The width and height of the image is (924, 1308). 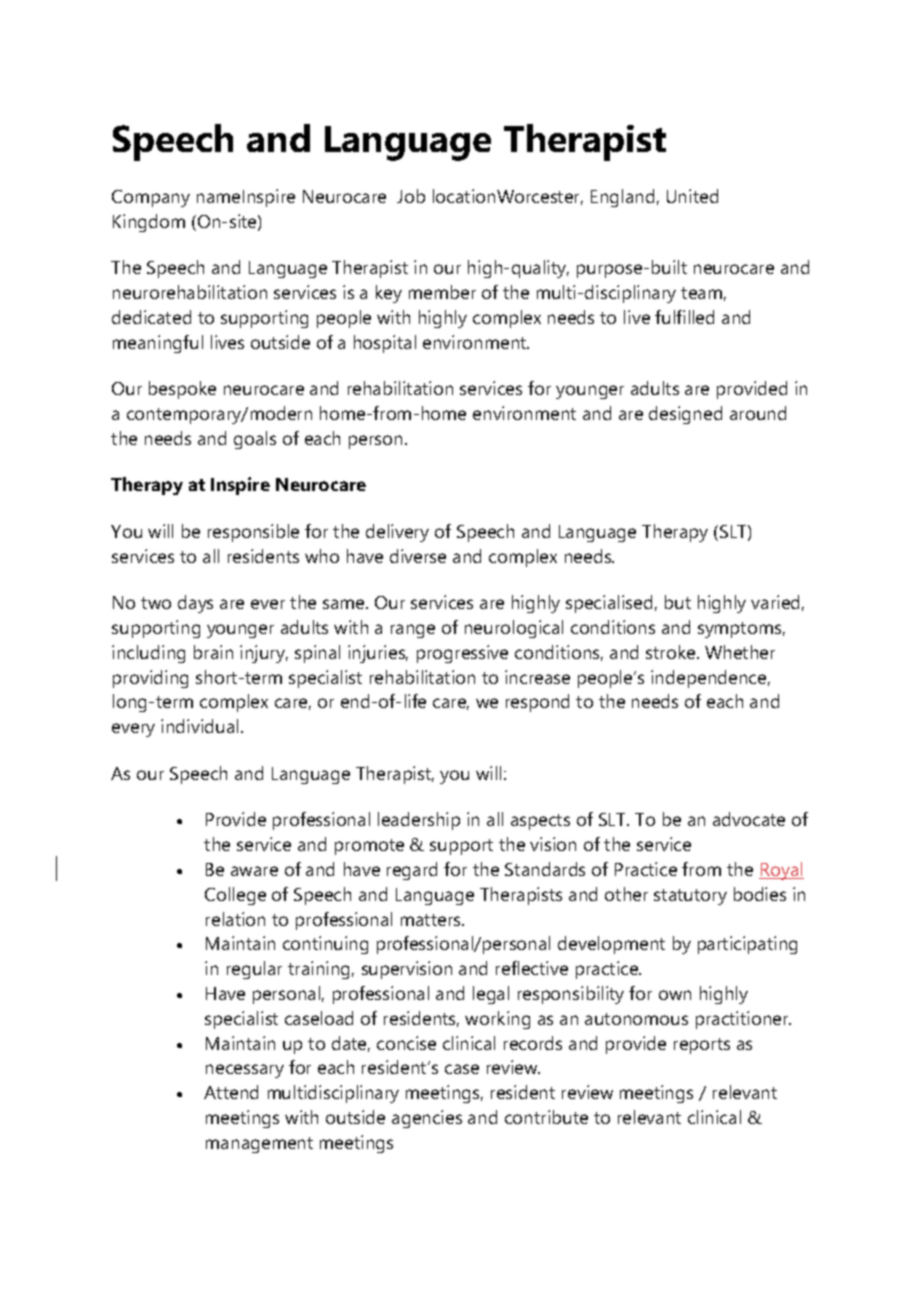 I want to click on United, so click(x=692, y=196).
